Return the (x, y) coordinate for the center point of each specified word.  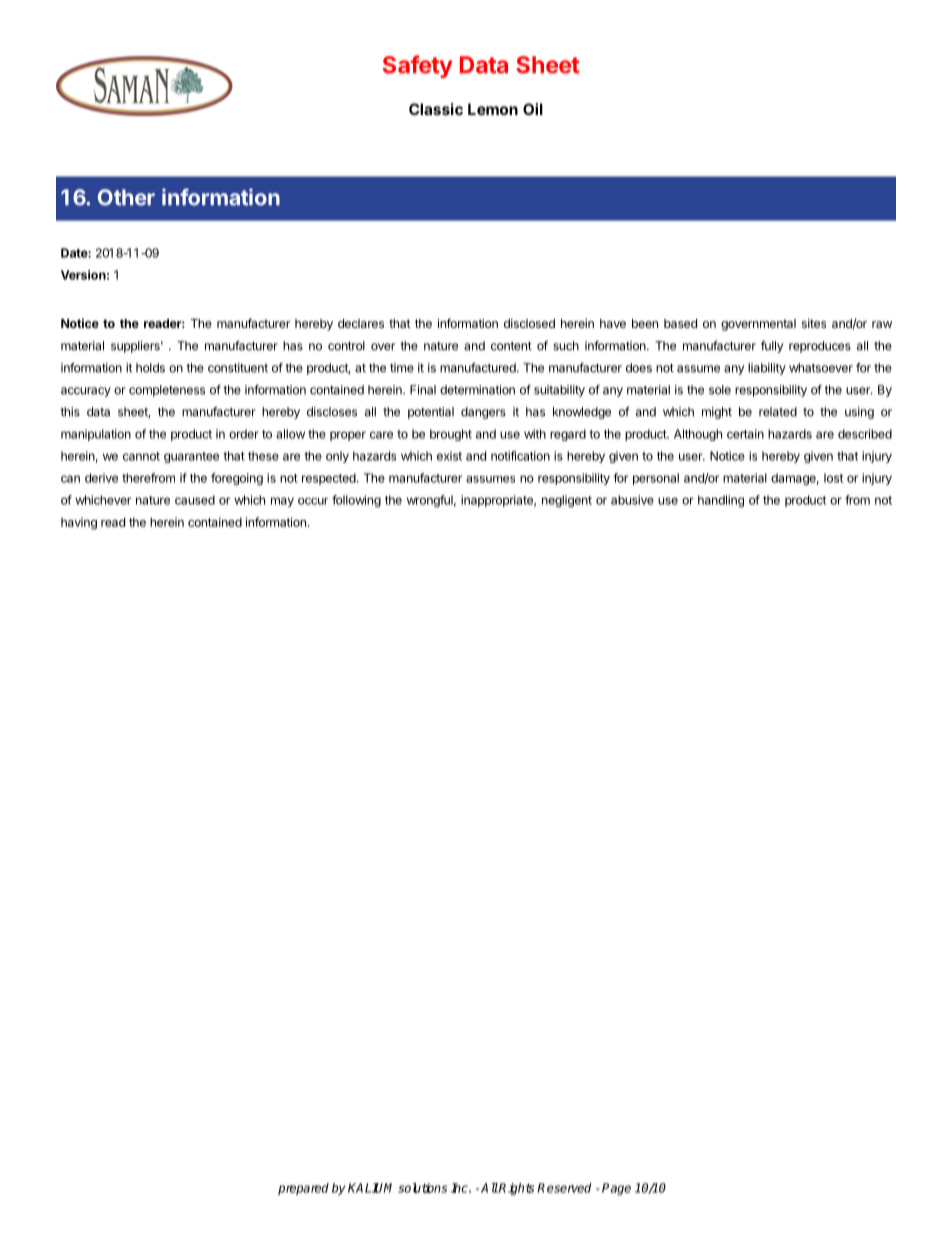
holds (150, 368)
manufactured (479, 368)
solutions (422, 1188)
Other (126, 197)
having (79, 523)
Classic (436, 109)
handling (721, 501)
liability (767, 369)
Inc (460, 1188)
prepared (303, 1189)
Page (616, 1189)
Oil (533, 109)
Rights (516, 1189)
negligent (567, 501)
